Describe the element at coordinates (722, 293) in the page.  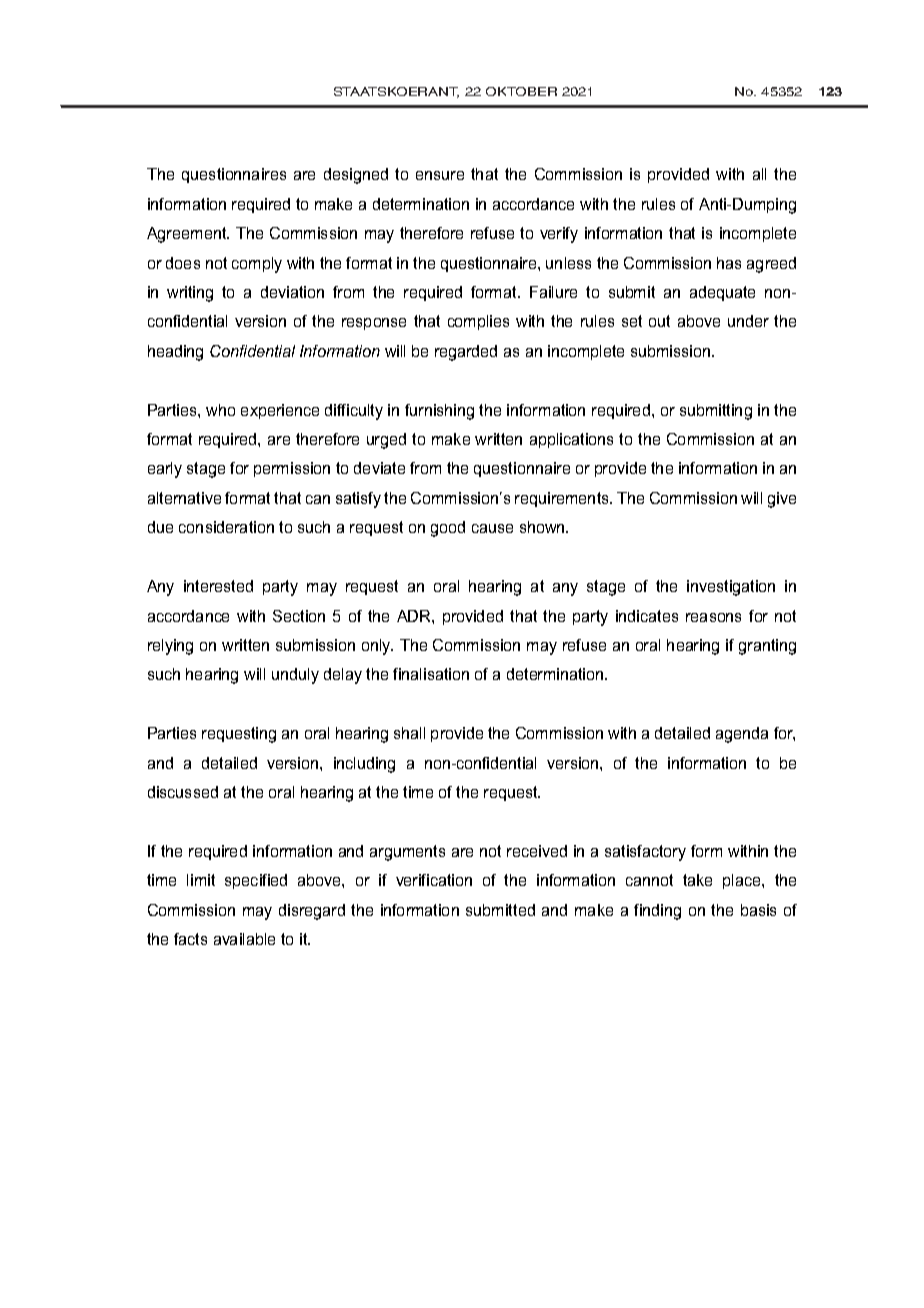
I see `adequate` at that location.
